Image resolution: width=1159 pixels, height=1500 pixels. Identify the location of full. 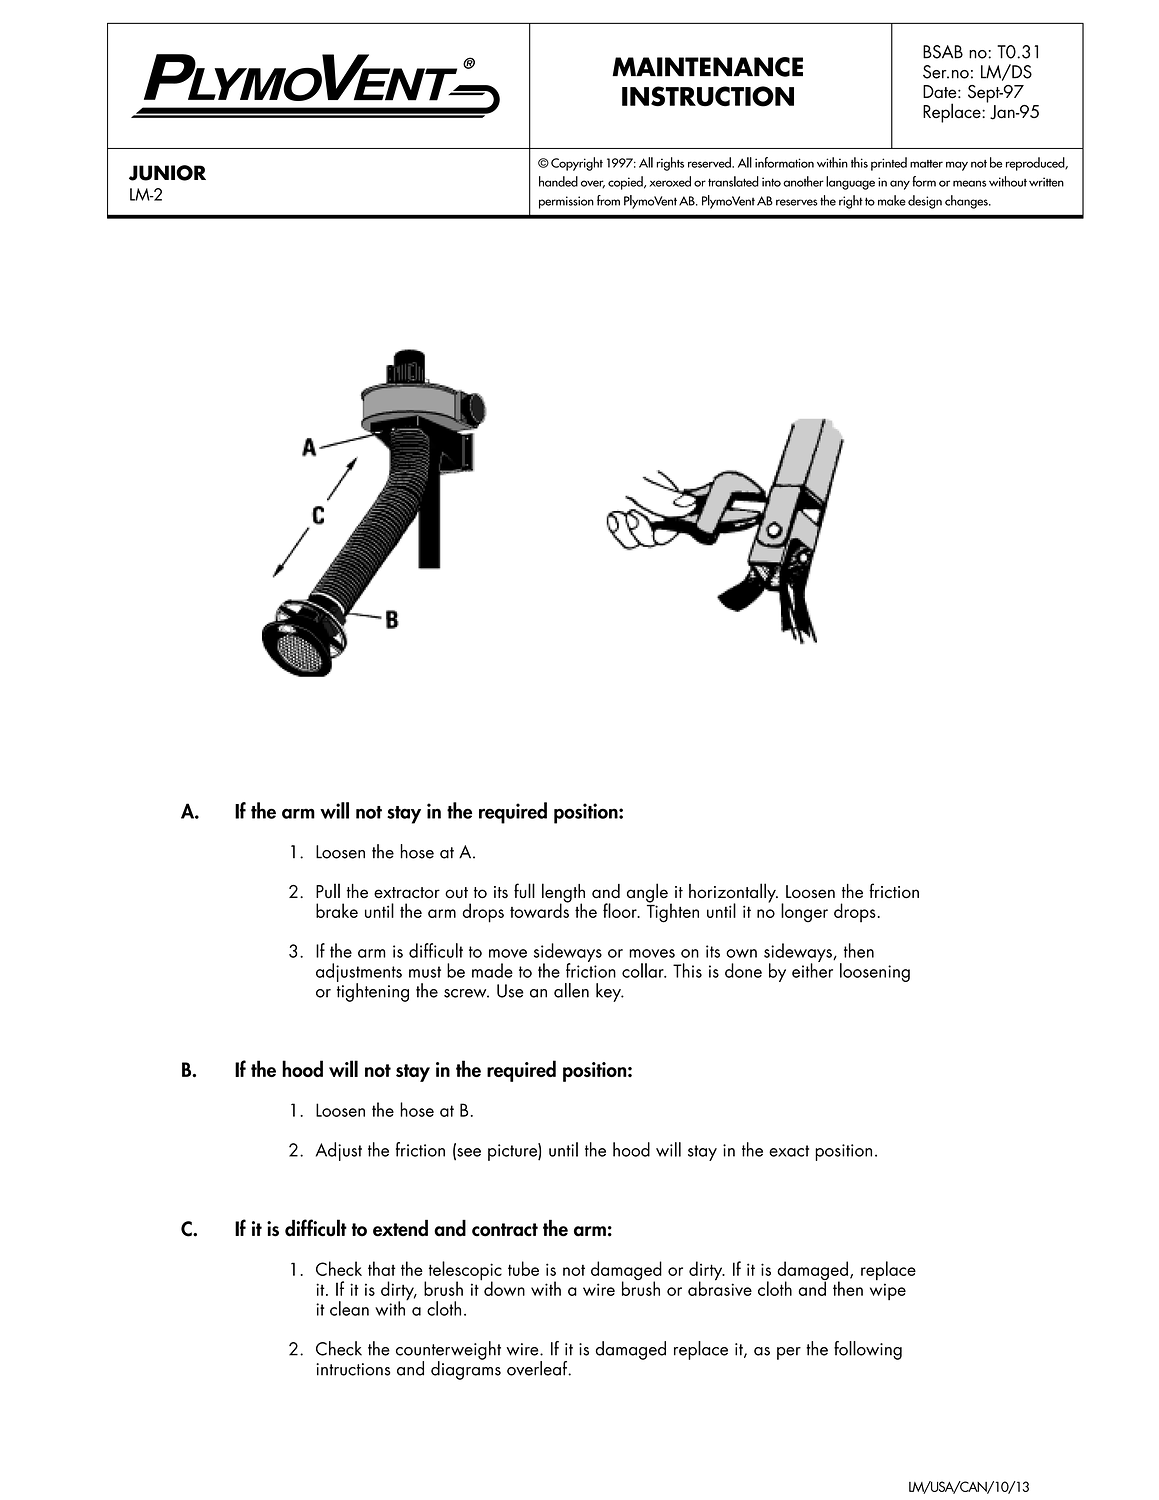
(524, 890).
